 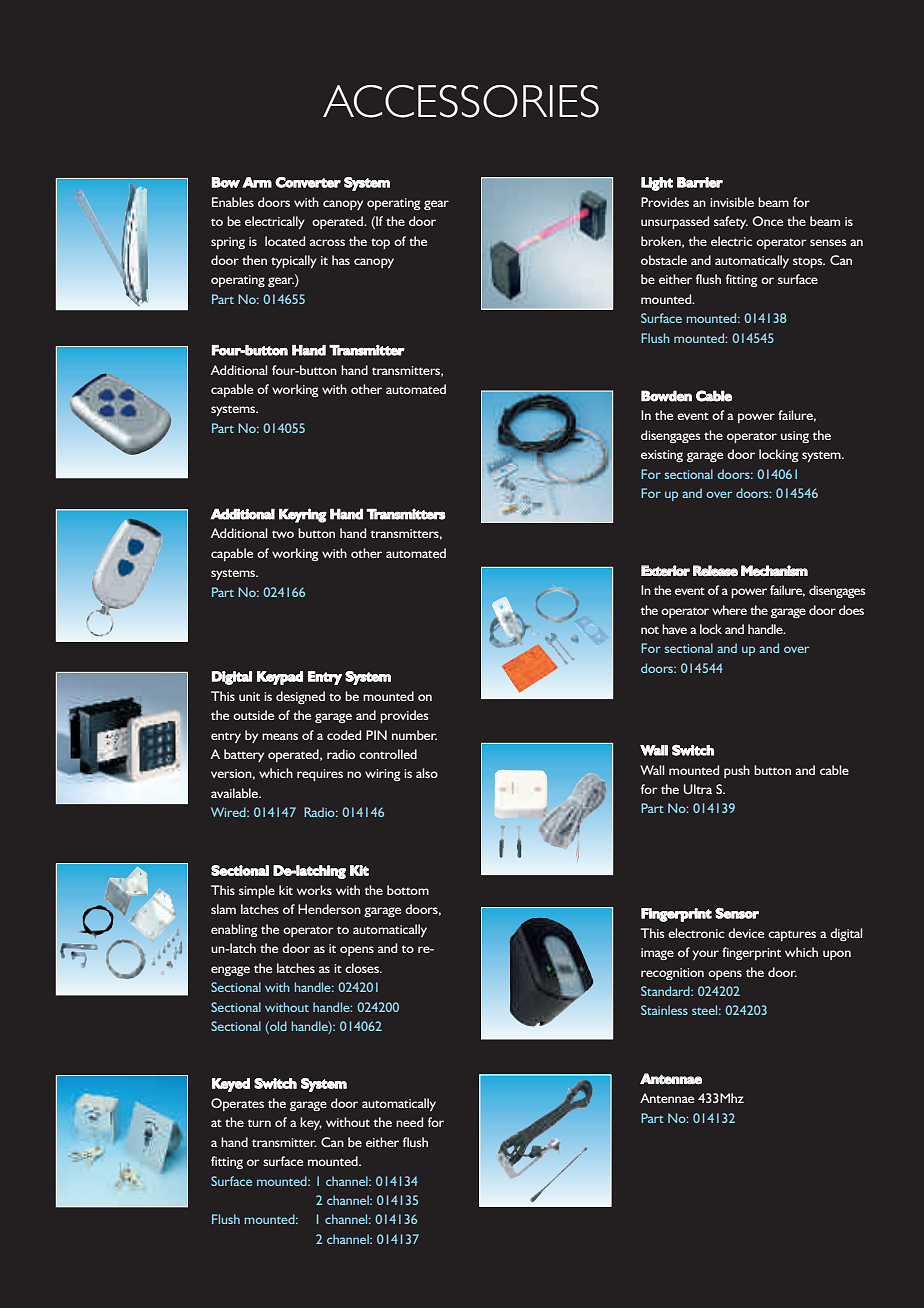 What do you see at coordinates (732, 202) in the document?
I see `invisible` at bounding box center [732, 202].
